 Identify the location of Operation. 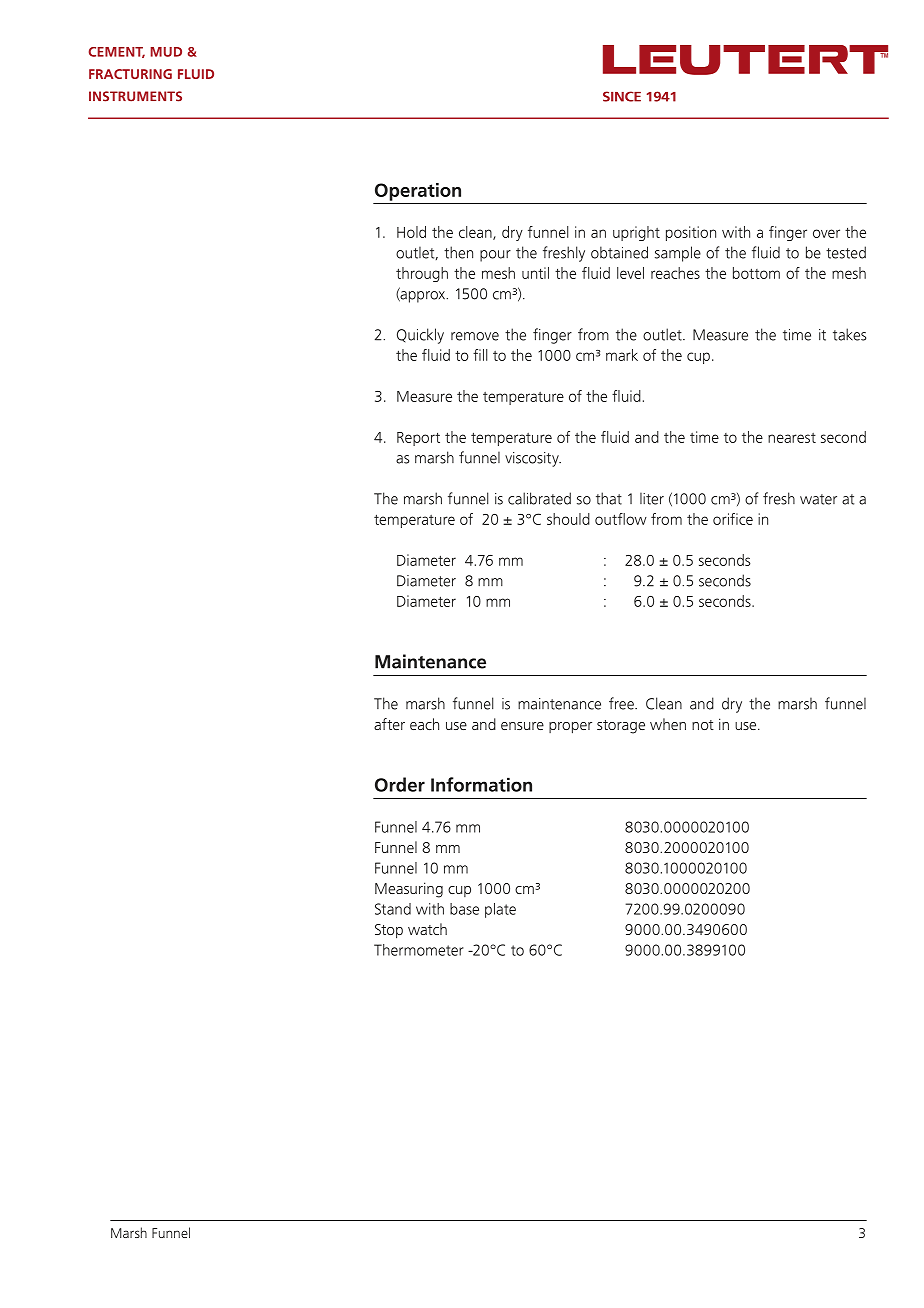
(418, 192).
